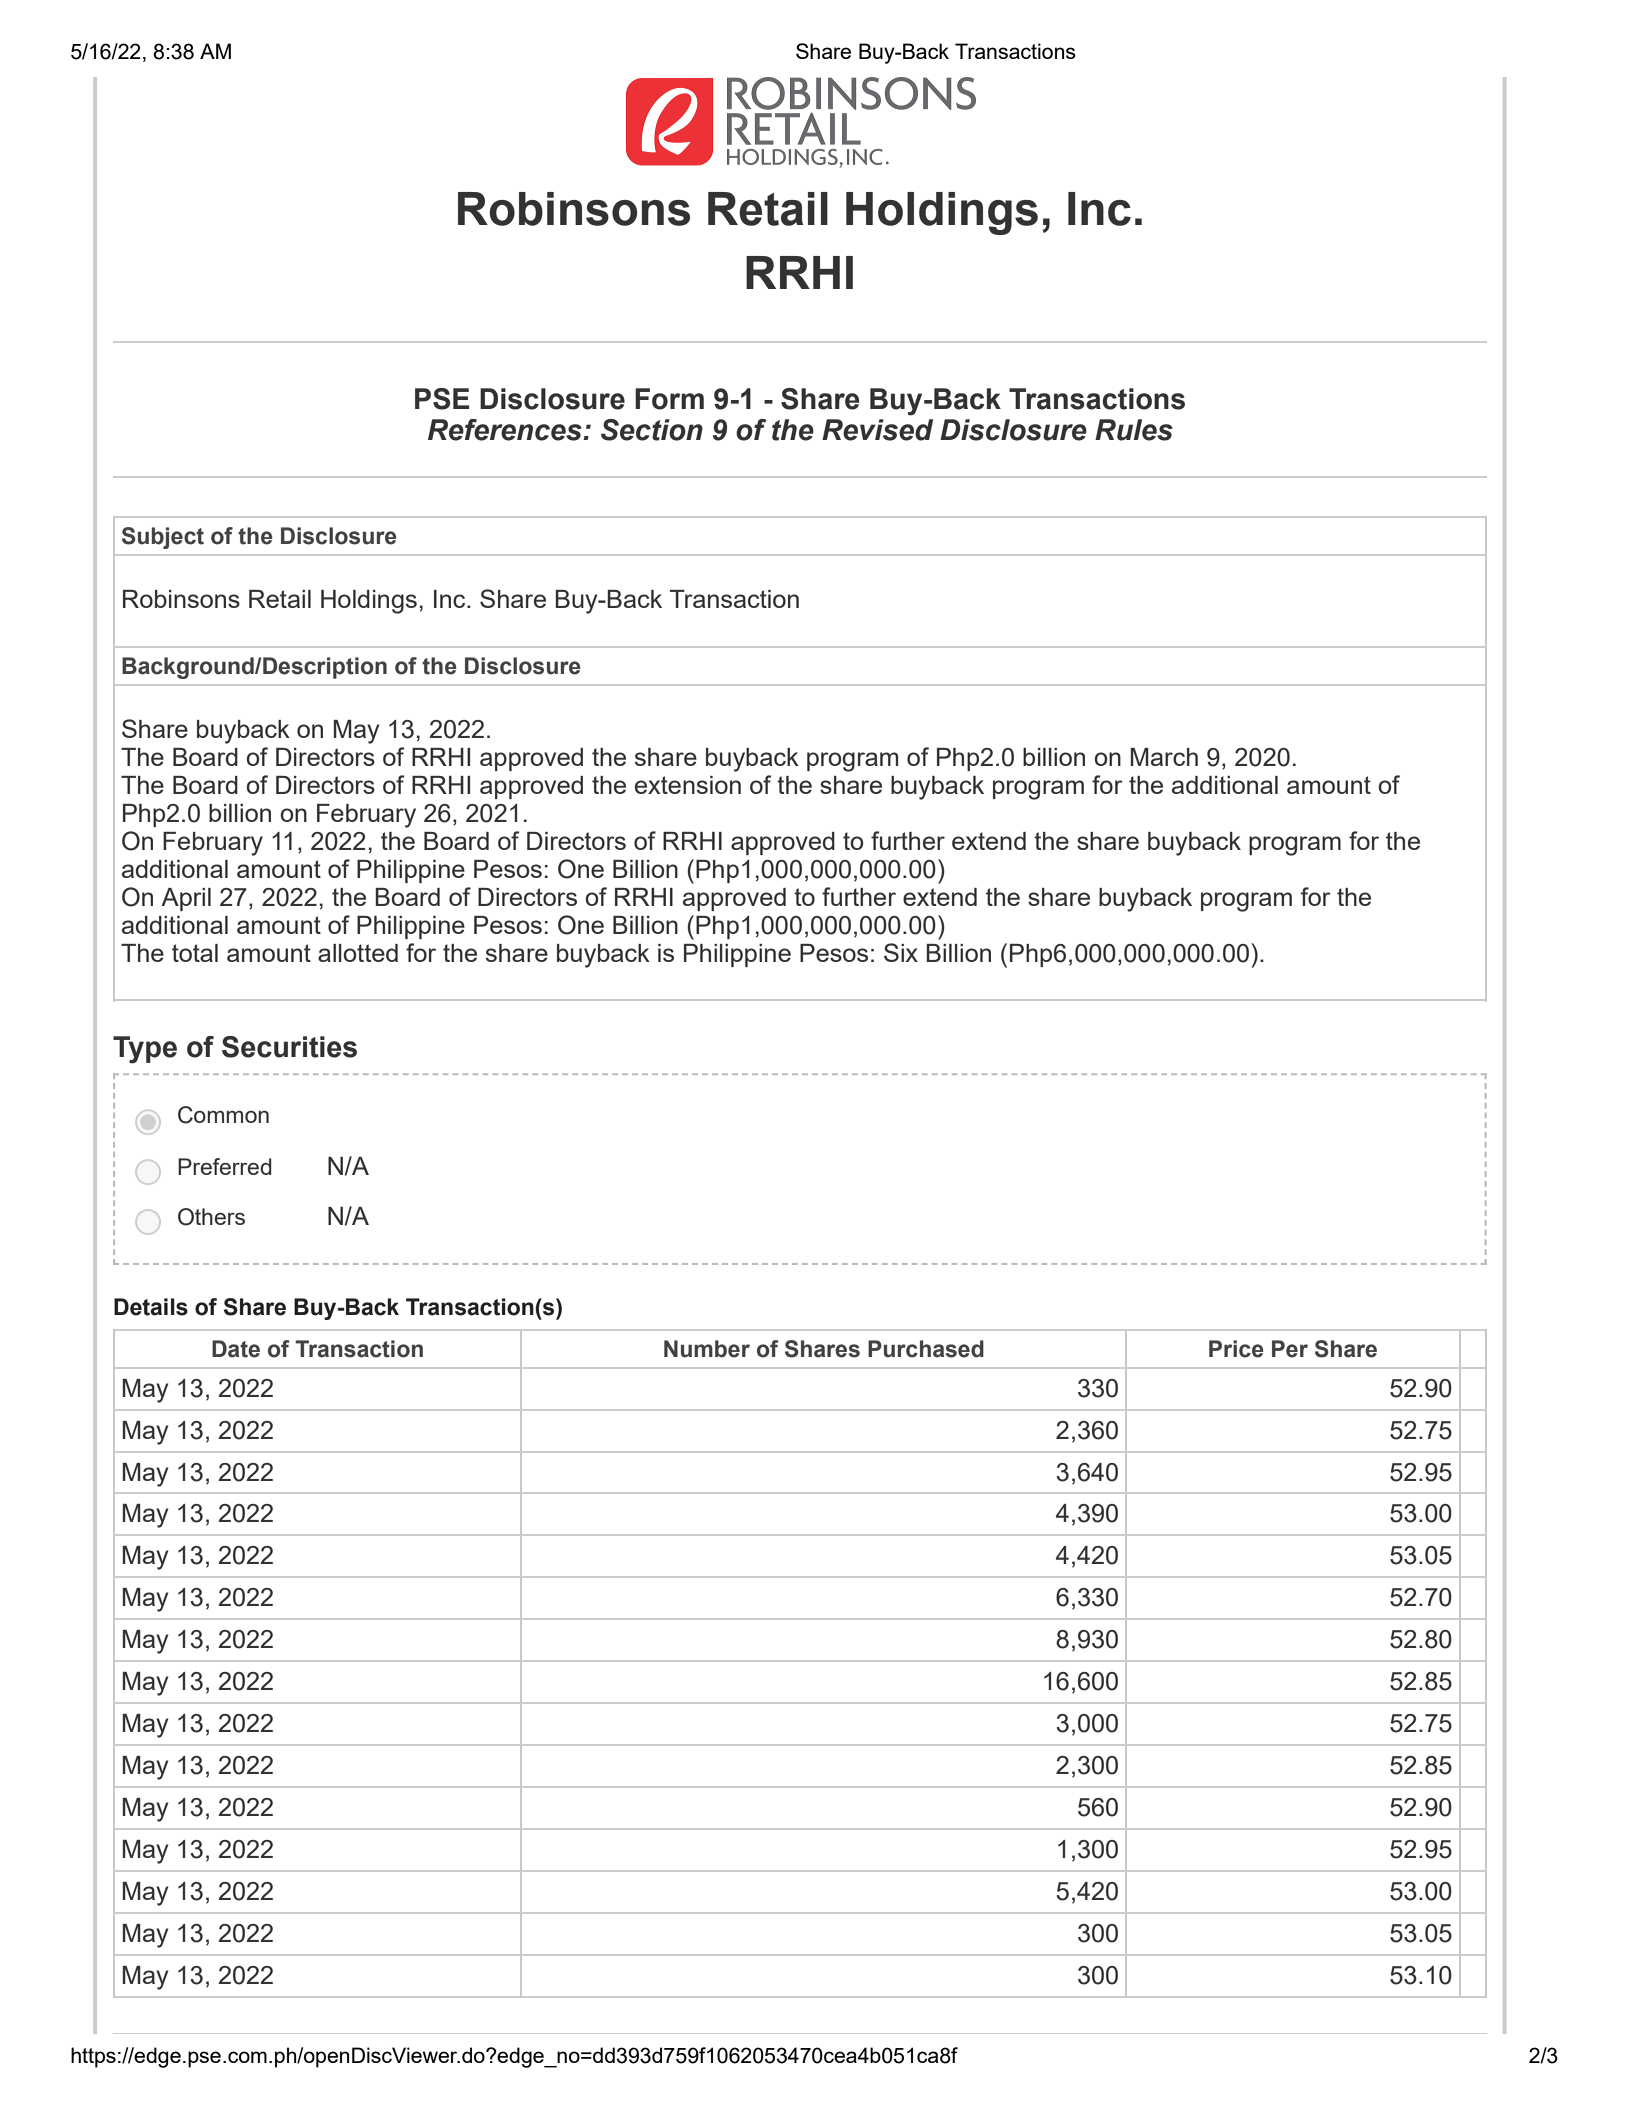 The height and width of the screenshot is (2108, 1629). I want to click on Six, so click(901, 952).
